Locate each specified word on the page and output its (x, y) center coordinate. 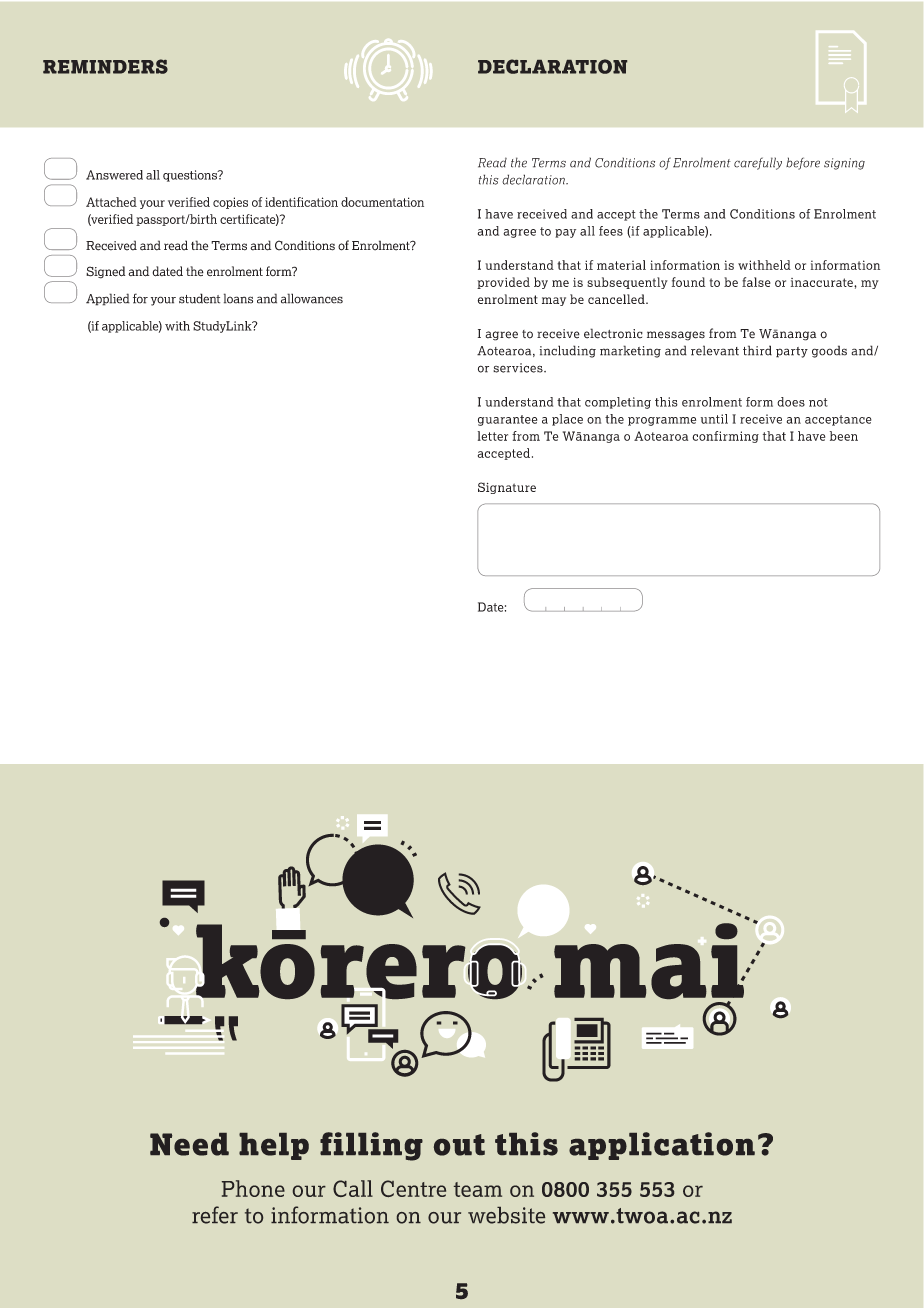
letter (493, 436)
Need (189, 1144)
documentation (382, 202)
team (478, 1189)
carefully (758, 163)
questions (191, 176)
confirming (725, 437)
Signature (507, 488)
